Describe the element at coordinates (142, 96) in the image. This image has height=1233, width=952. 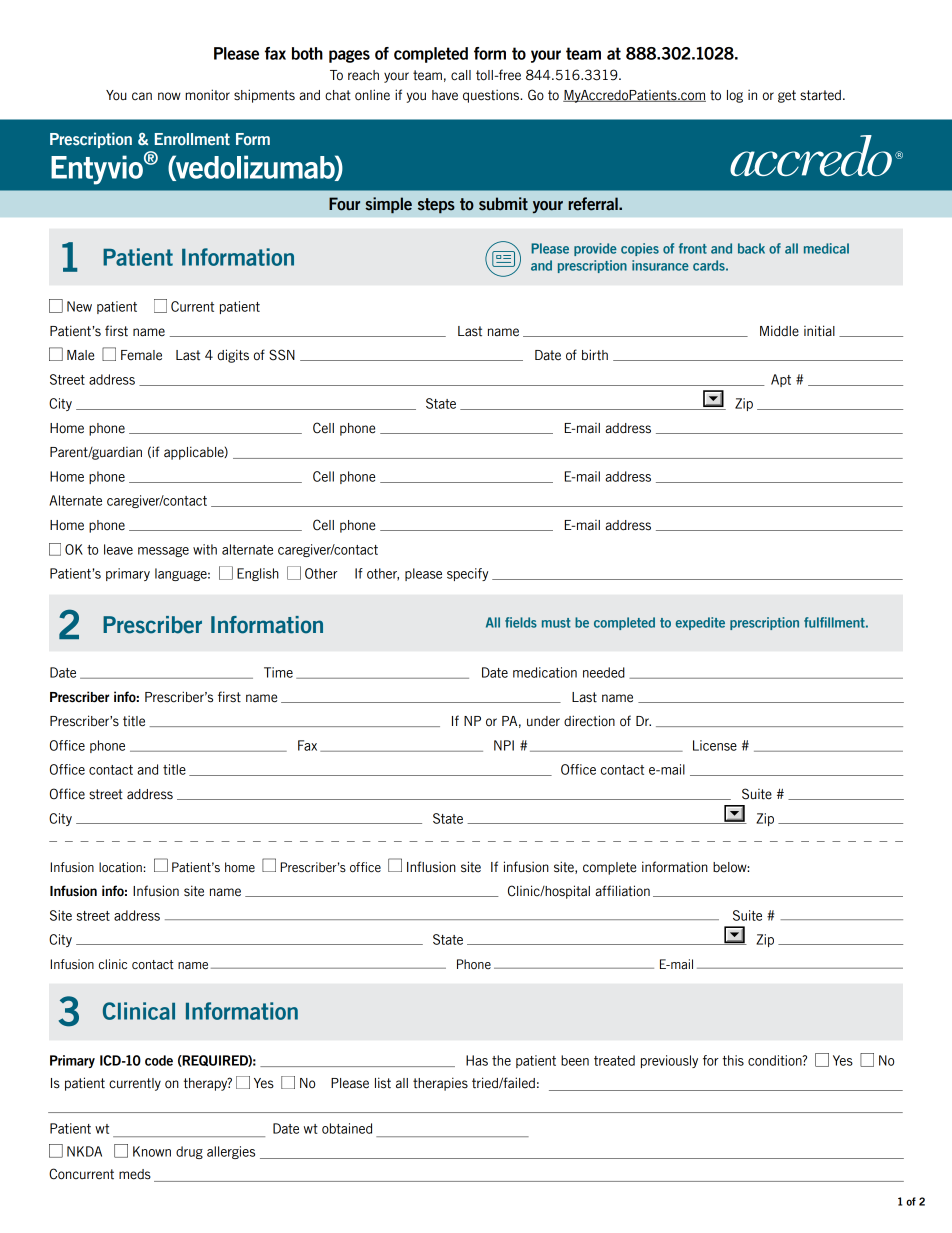
I see `can` at that location.
